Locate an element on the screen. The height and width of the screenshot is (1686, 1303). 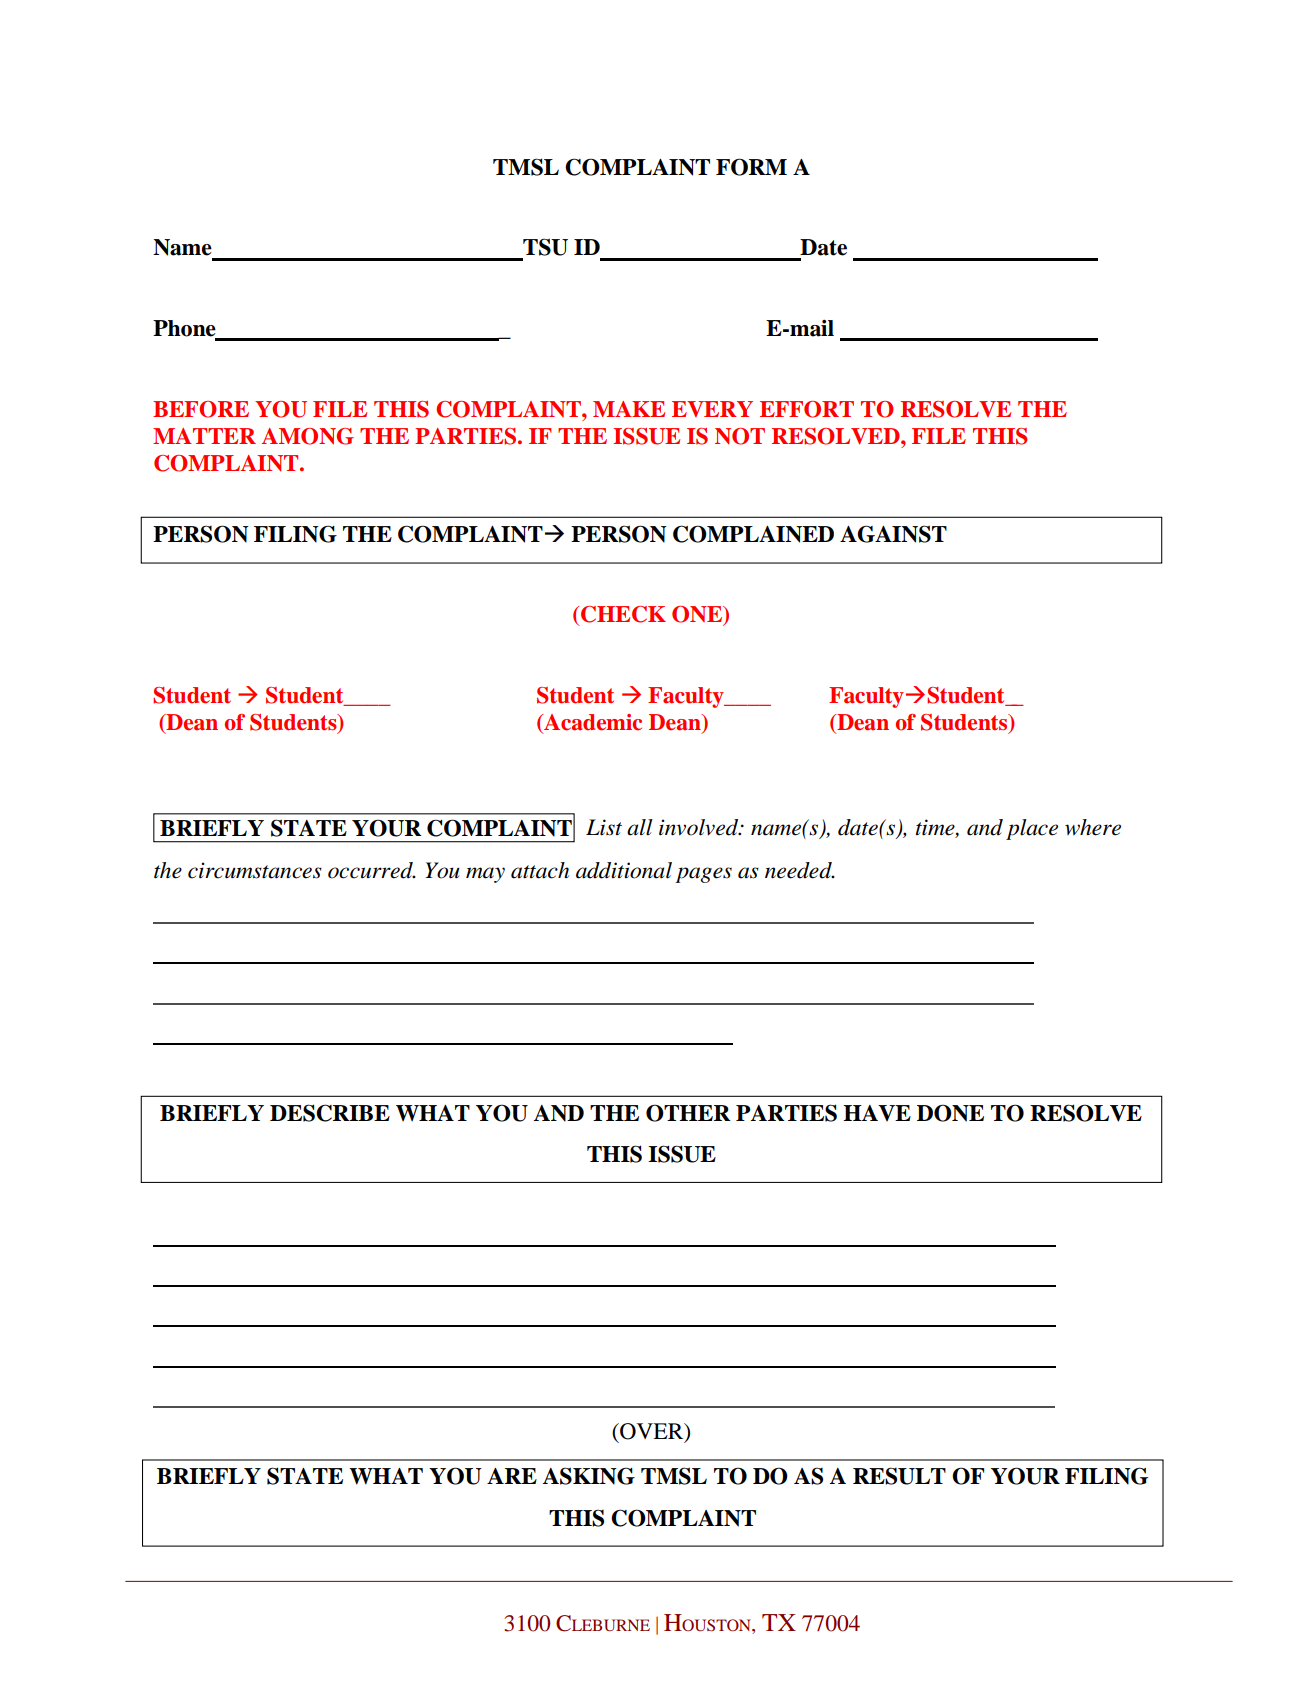
AGAINST is located at coordinates (893, 534).
